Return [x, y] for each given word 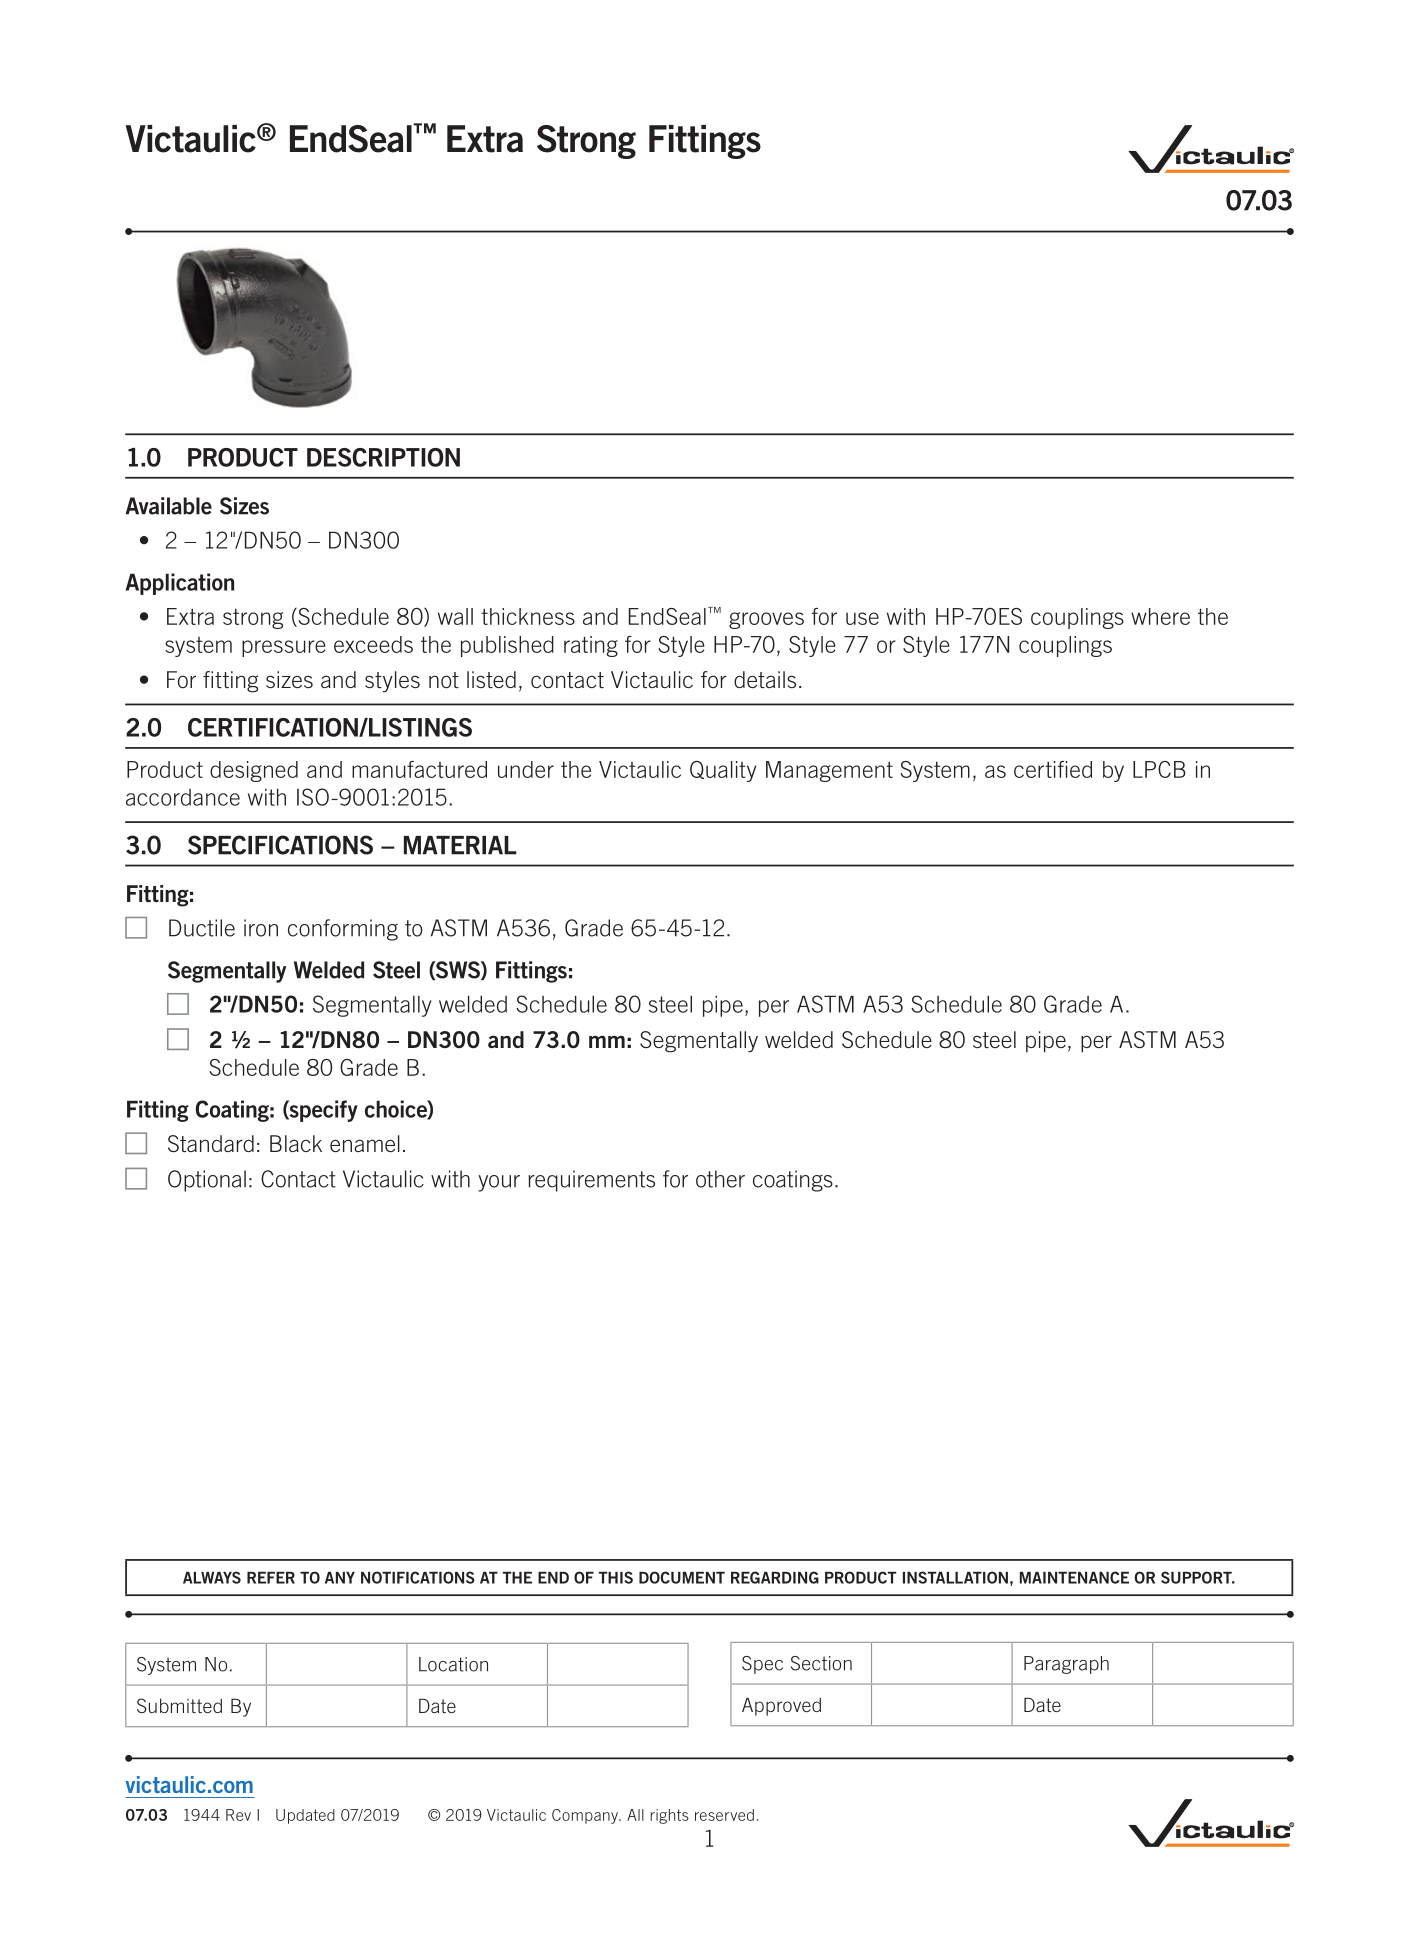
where [1160, 616]
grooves [766, 620]
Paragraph [1066, 1665]
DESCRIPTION [383, 457]
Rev [238, 1815]
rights [669, 1816]
